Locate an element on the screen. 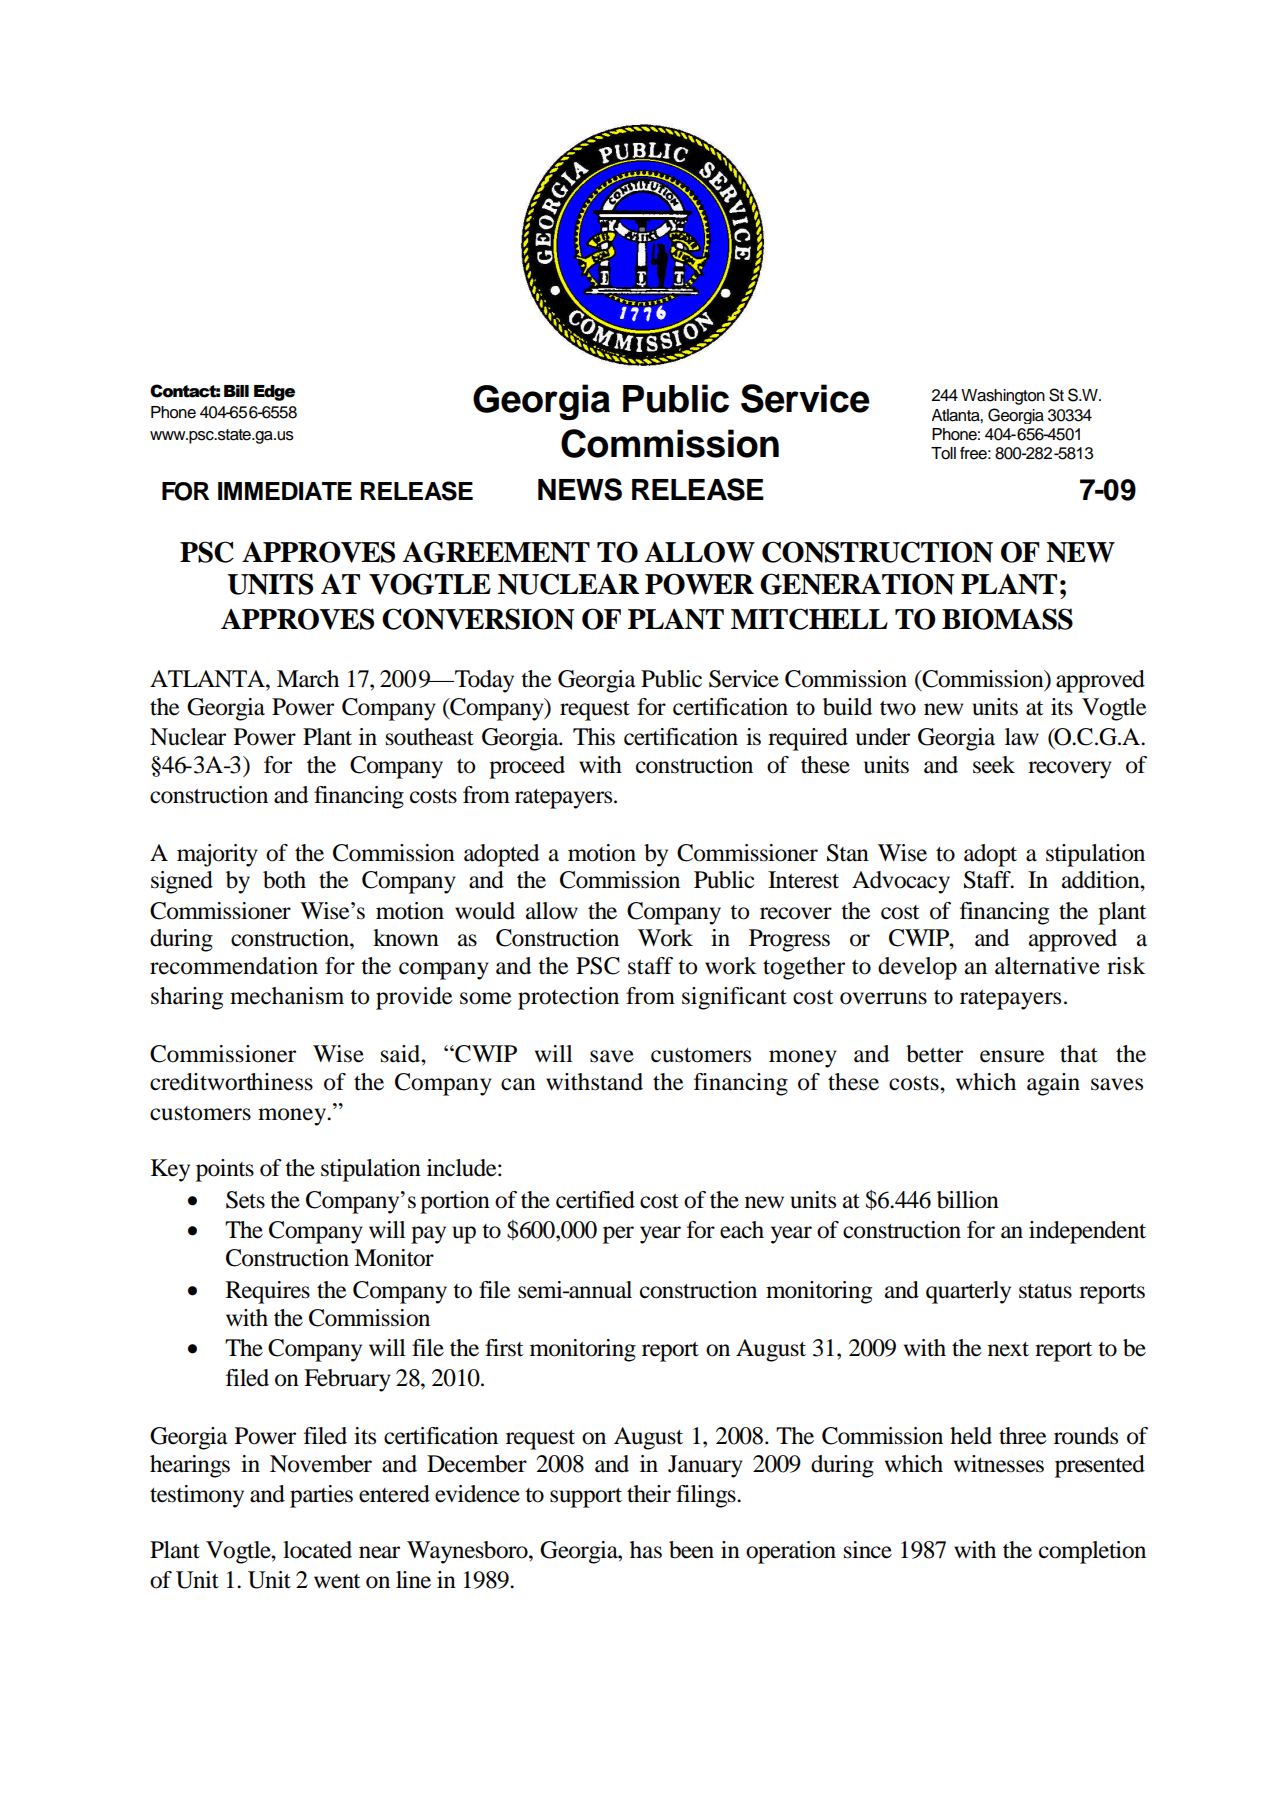  Sets is located at coordinates (245, 1200).
